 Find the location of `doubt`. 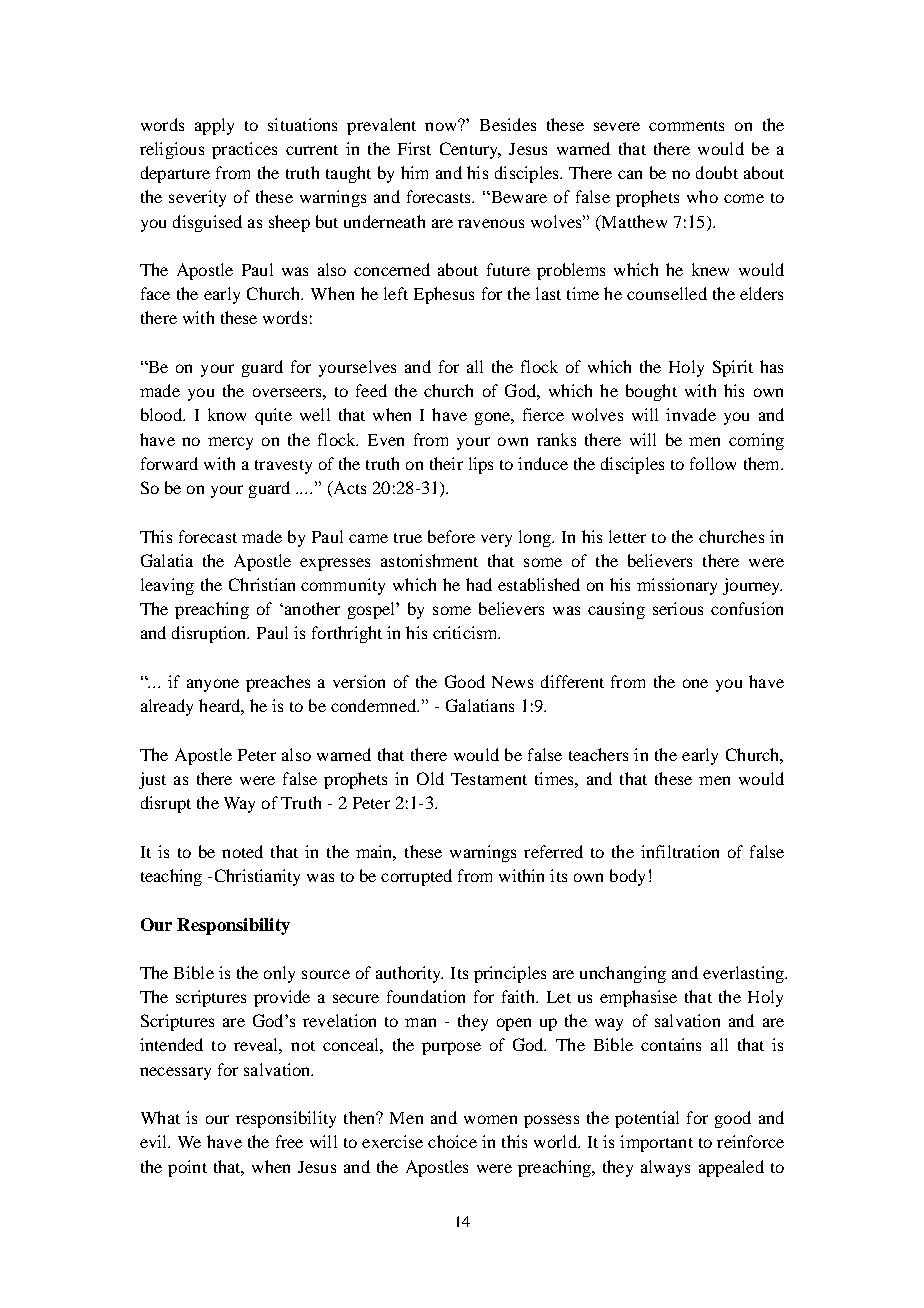

doubt is located at coordinates (717, 172).
